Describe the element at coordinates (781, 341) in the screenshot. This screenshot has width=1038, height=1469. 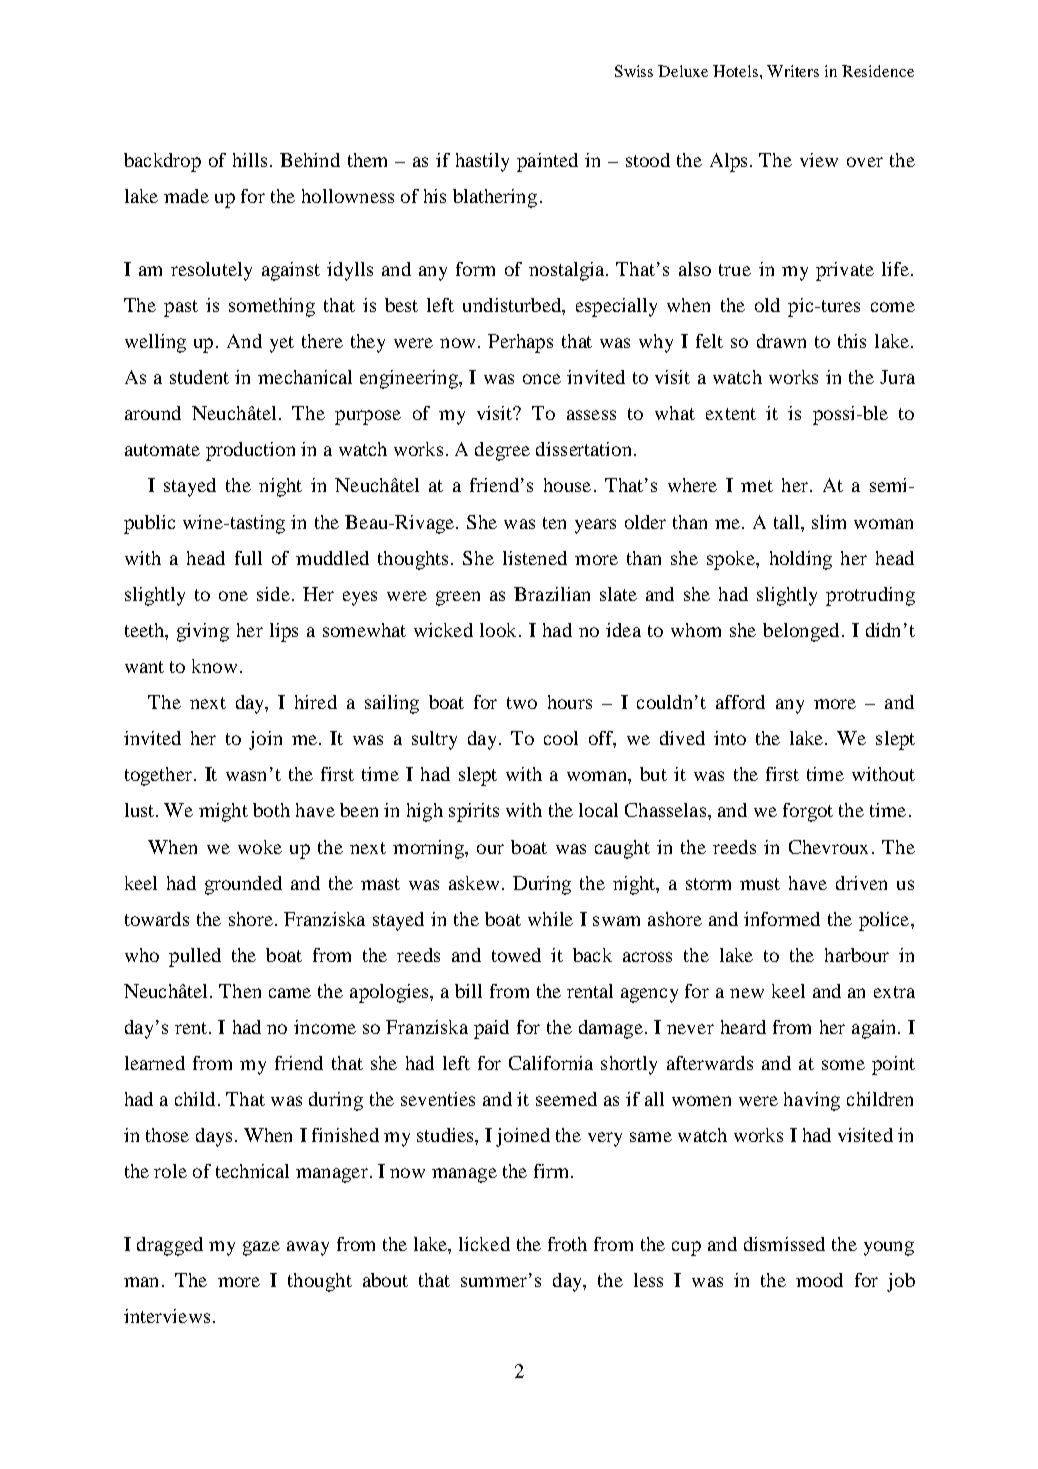
I see `drawn` at that location.
